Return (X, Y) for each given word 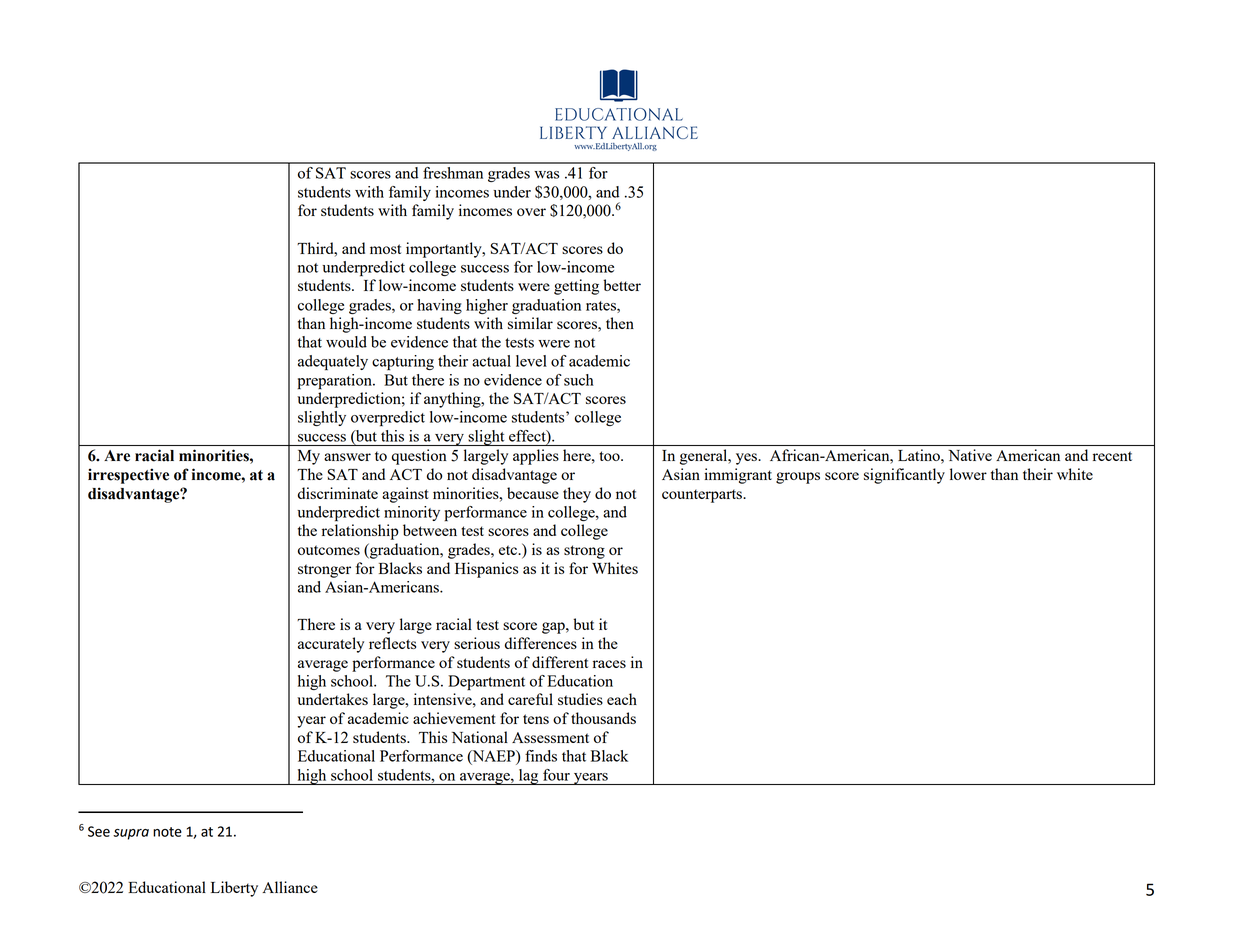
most (385, 249)
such (579, 380)
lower (968, 474)
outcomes (329, 550)
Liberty (234, 889)
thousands (603, 718)
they (577, 495)
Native (970, 455)
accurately (331, 645)
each (622, 699)
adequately (333, 362)
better (622, 285)
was (547, 175)
